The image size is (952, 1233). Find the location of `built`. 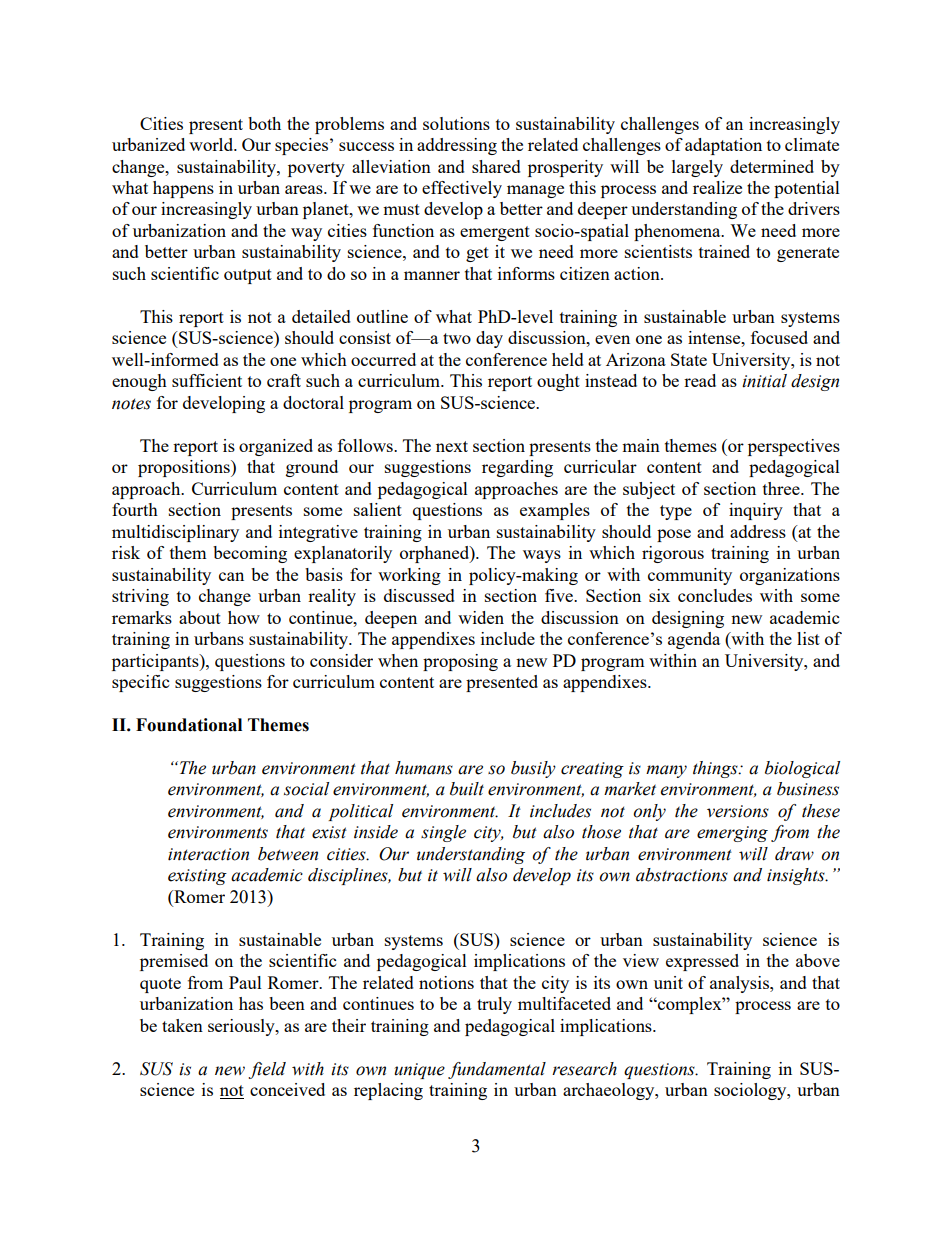

built is located at coordinates (467, 789).
